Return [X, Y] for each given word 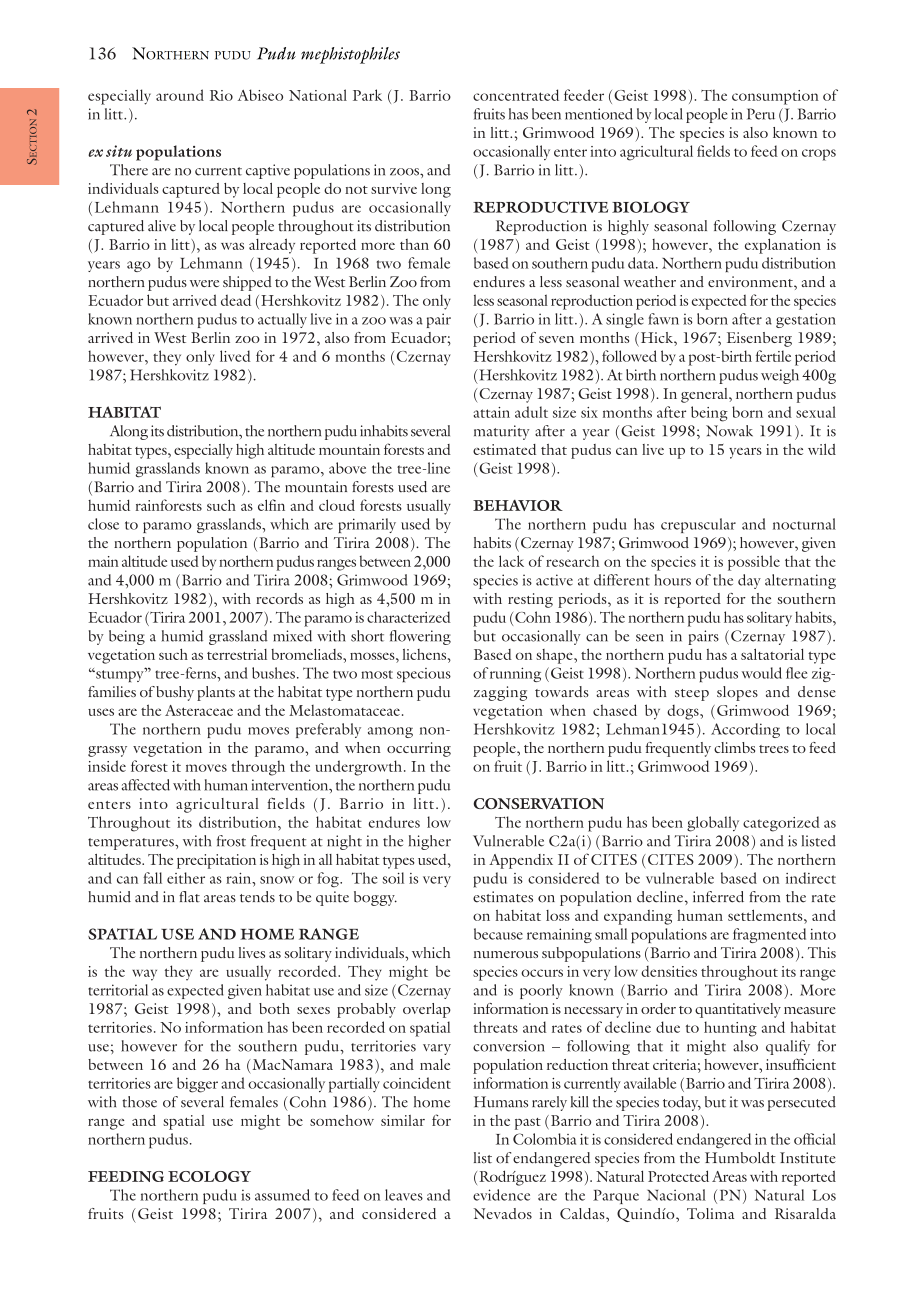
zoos [405, 172]
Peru [761, 114]
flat [189, 897]
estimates [503, 897]
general [705, 395]
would [762, 673]
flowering [420, 637]
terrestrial [237, 654]
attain [492, 412]
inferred [718, 897]
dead [236, 300]
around [180, 95]
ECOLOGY [209, 1176]
